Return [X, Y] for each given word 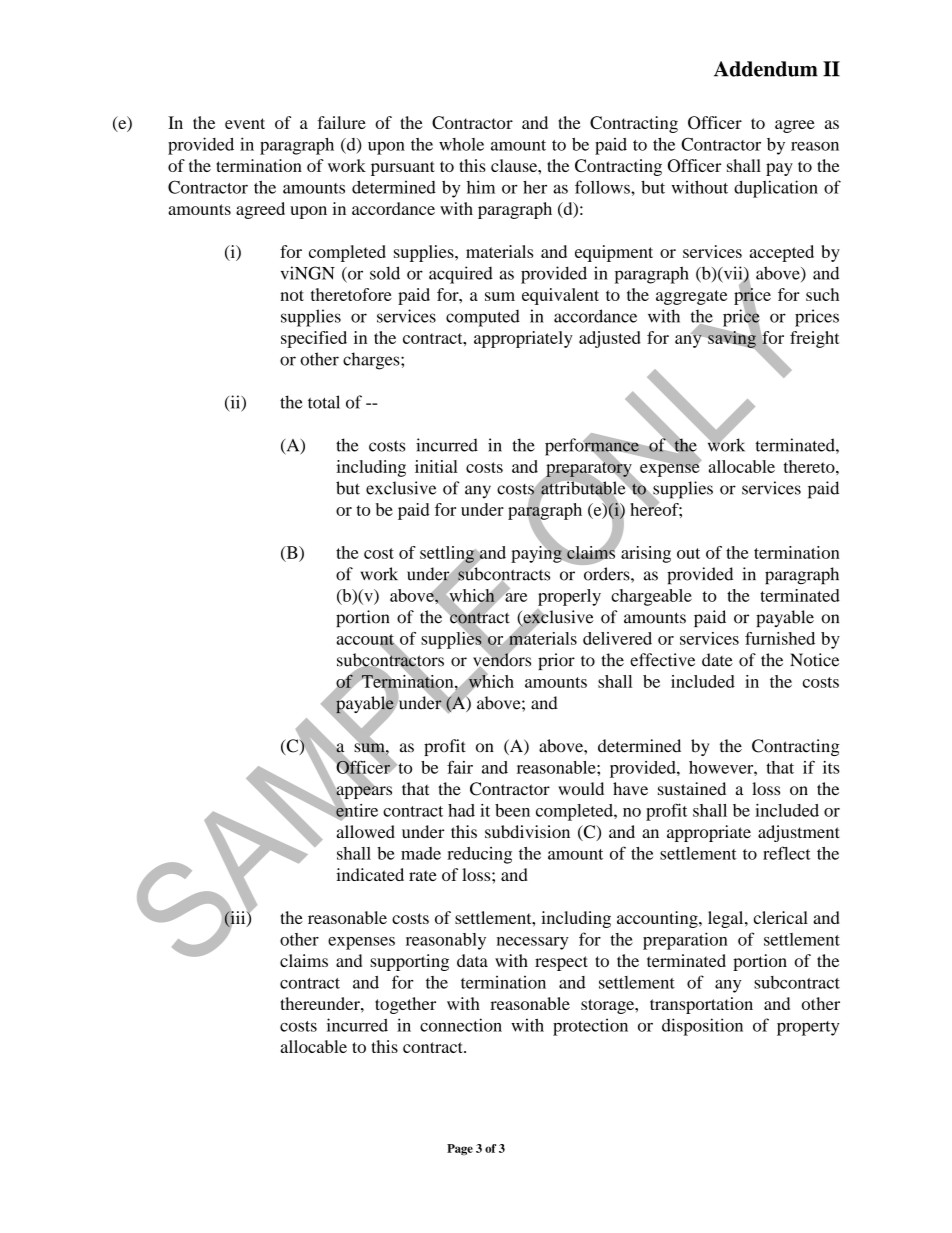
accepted [782, 253]
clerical [781, 917]
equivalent [560, 296]
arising [646, 554]
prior [556, 661]
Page [460, 1150]
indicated [370, 874]
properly [569, 597]
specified [314, 339]
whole [461, 144]
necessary [533, 943]
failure [341, 122]
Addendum [766, 69]
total [324, 402]
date [717, 660]
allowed [365, 831]
